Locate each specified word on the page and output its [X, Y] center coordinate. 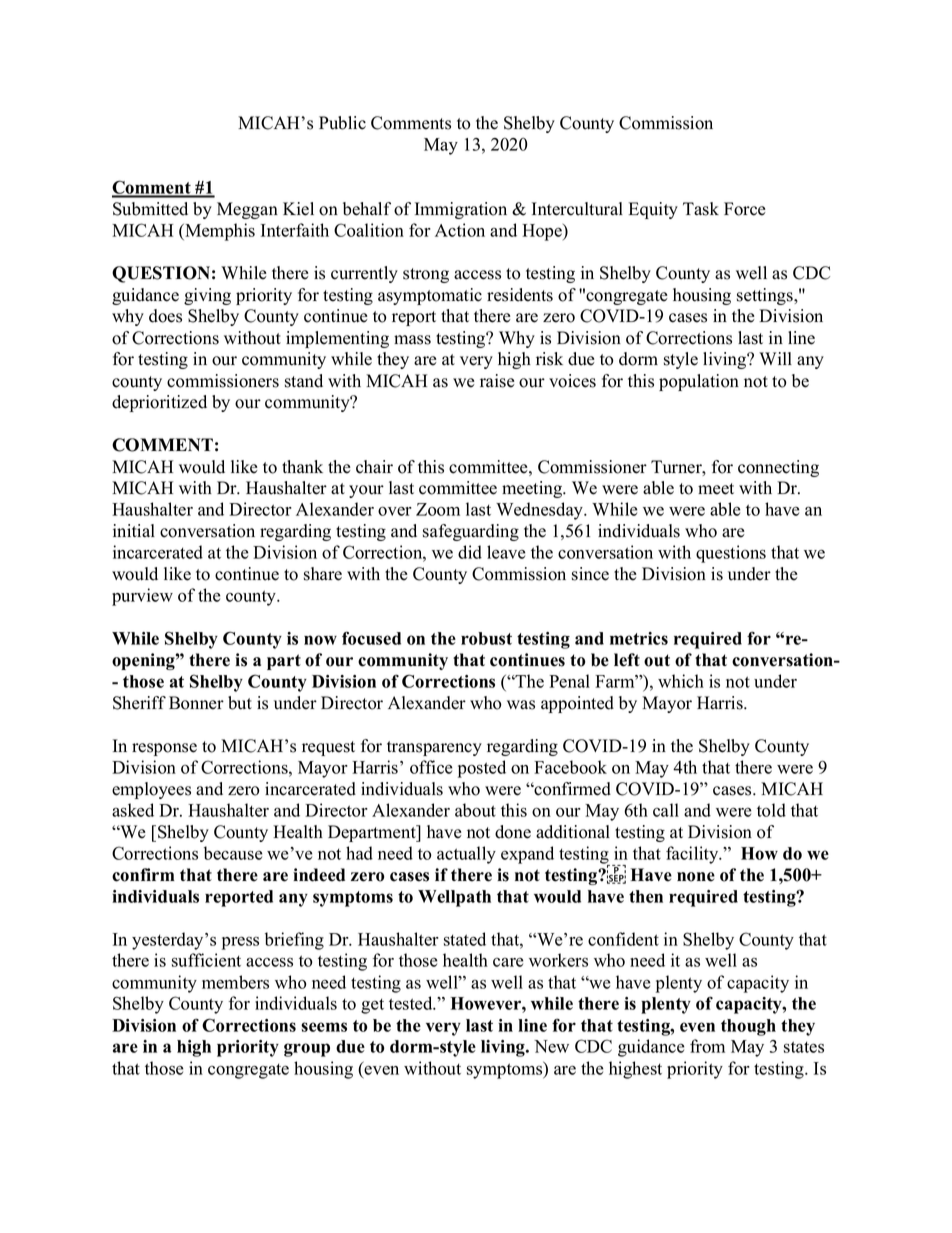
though [748, 1027]
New [551, 1046]
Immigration [461, 210]
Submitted [150, 209]
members [235, 982]
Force [745, 209]
